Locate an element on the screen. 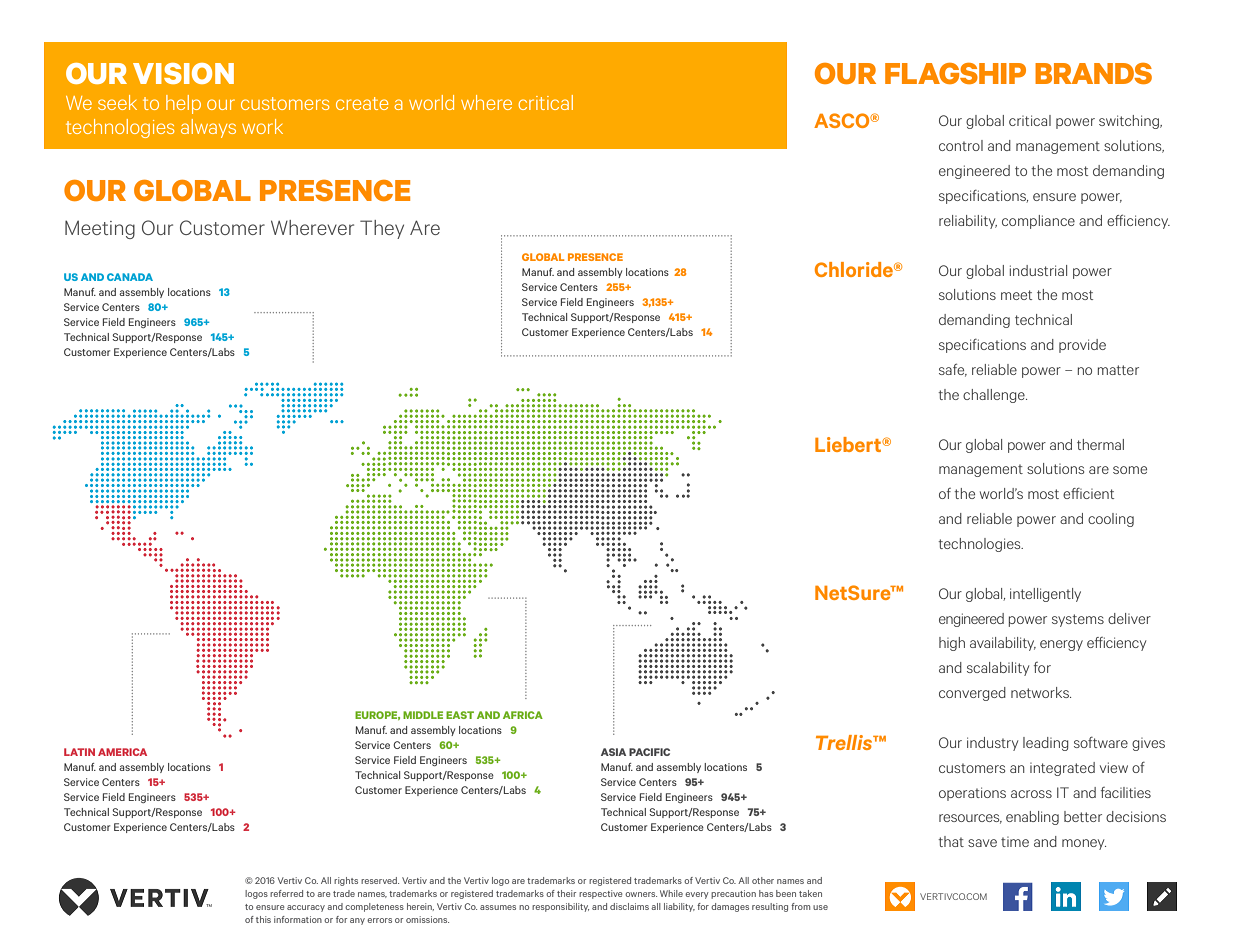  respective is located at coordinates (600, 894).
